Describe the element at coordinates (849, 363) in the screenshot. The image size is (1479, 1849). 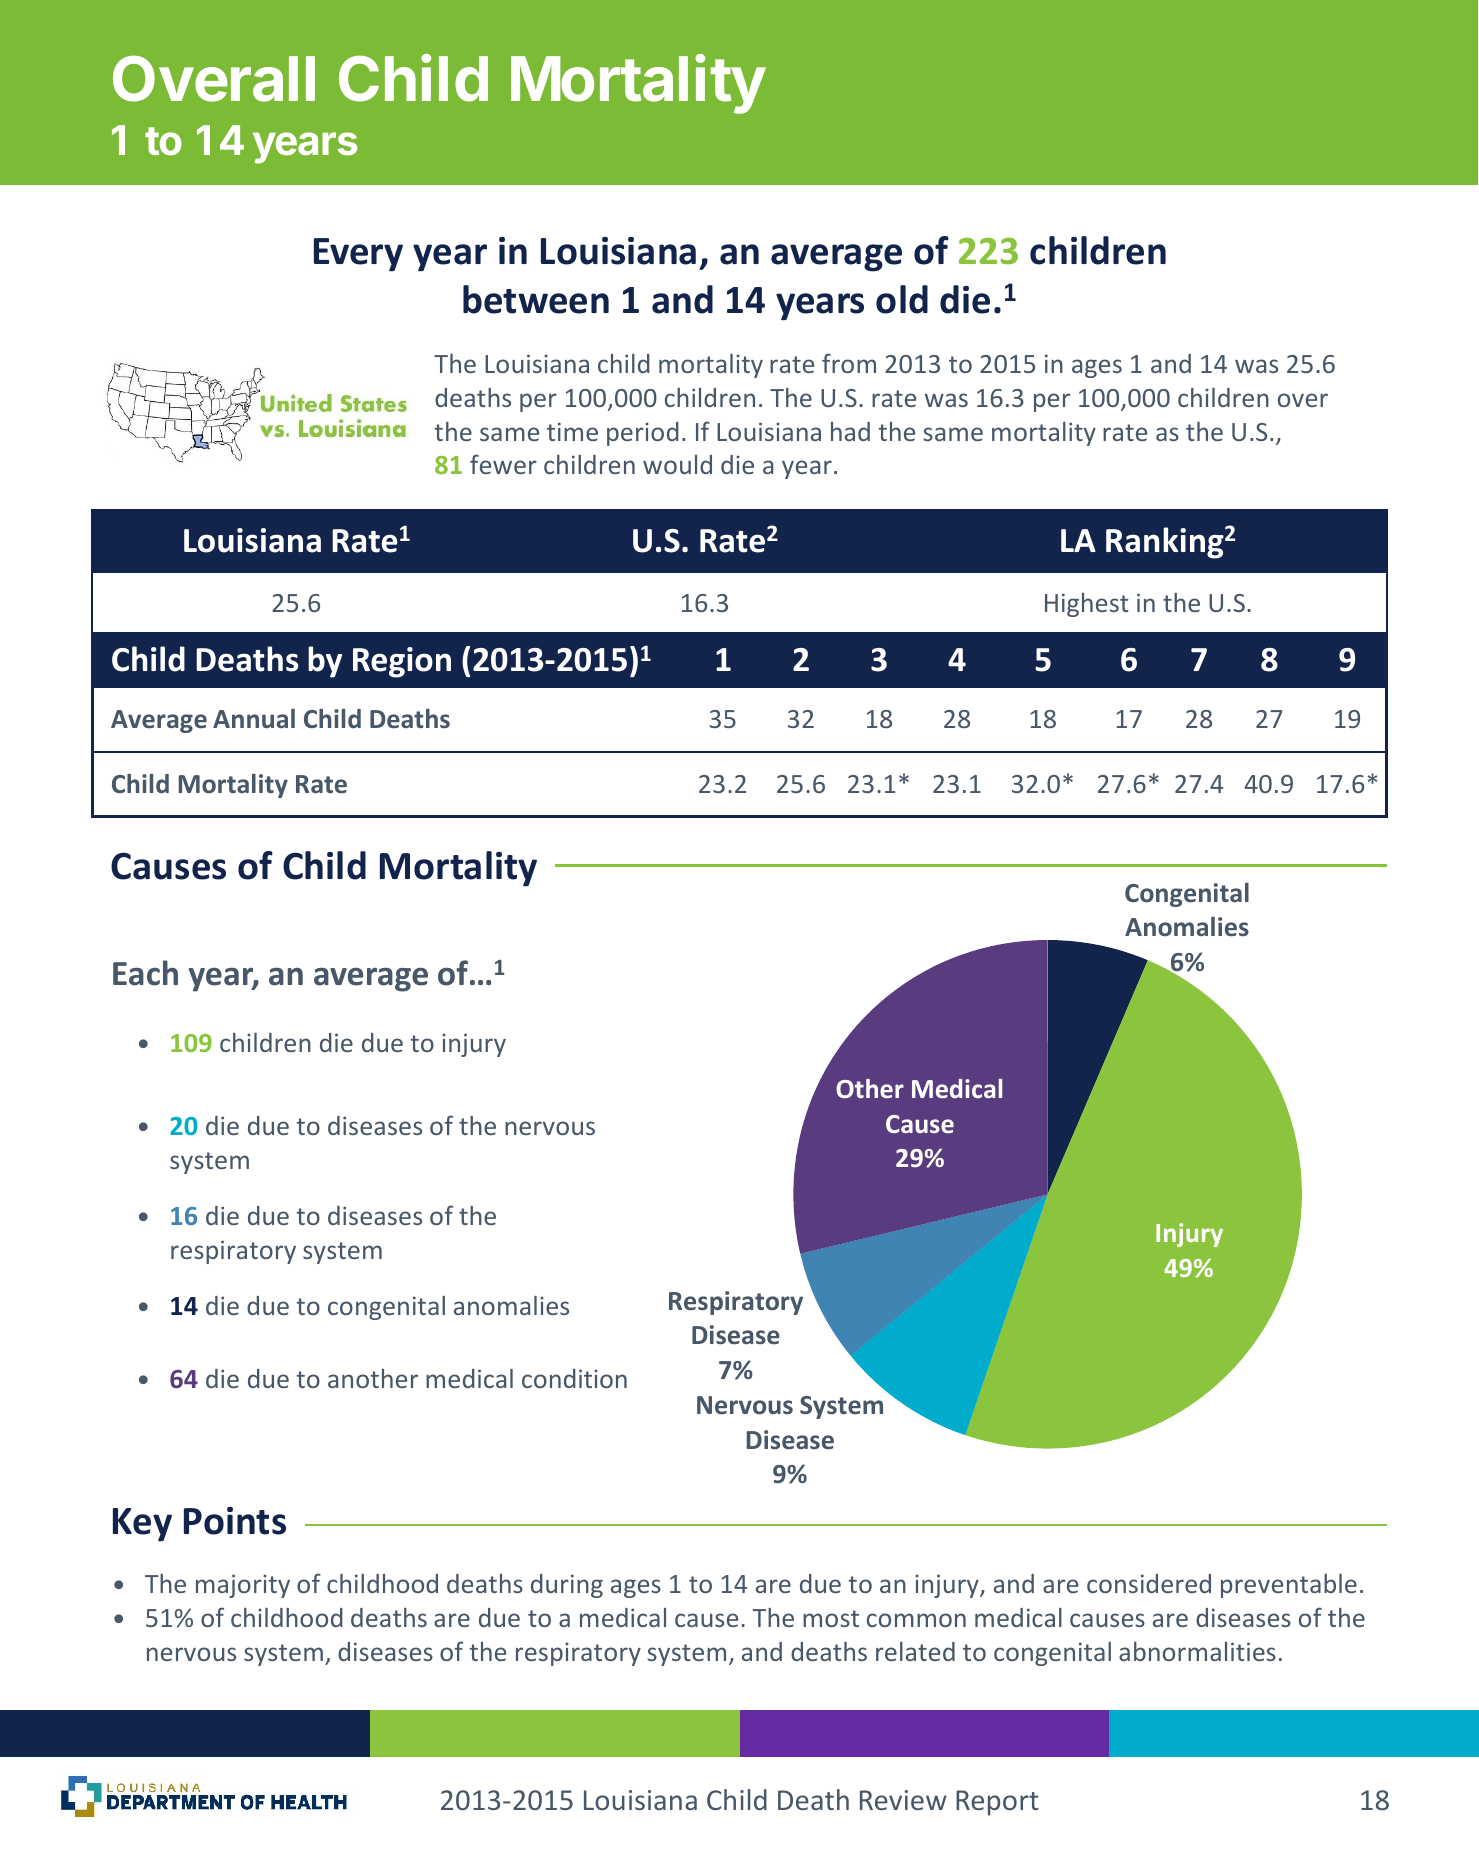
I see `from` at that location.
